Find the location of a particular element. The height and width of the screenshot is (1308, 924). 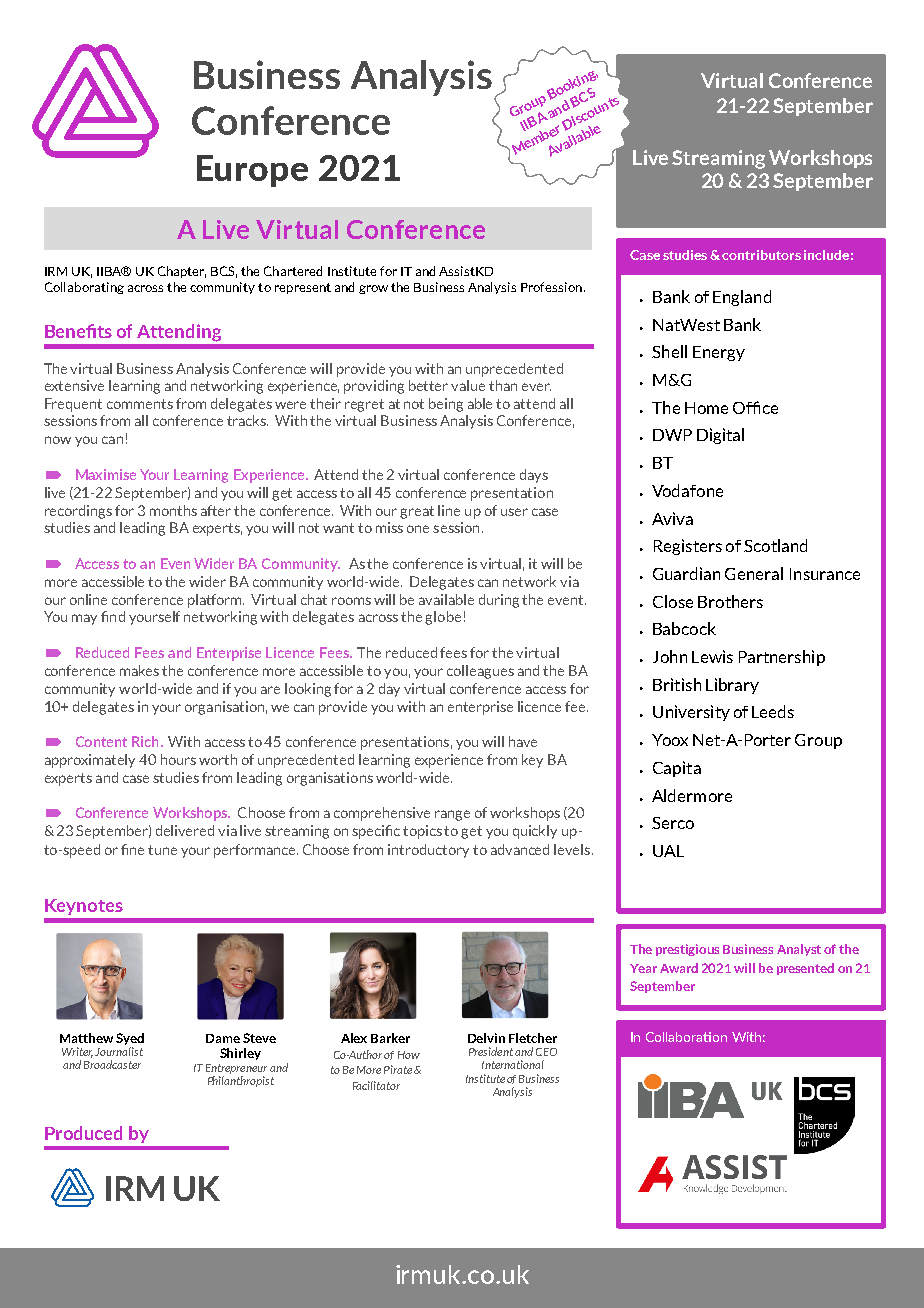

contributors is located at coordinates (761, 255).
